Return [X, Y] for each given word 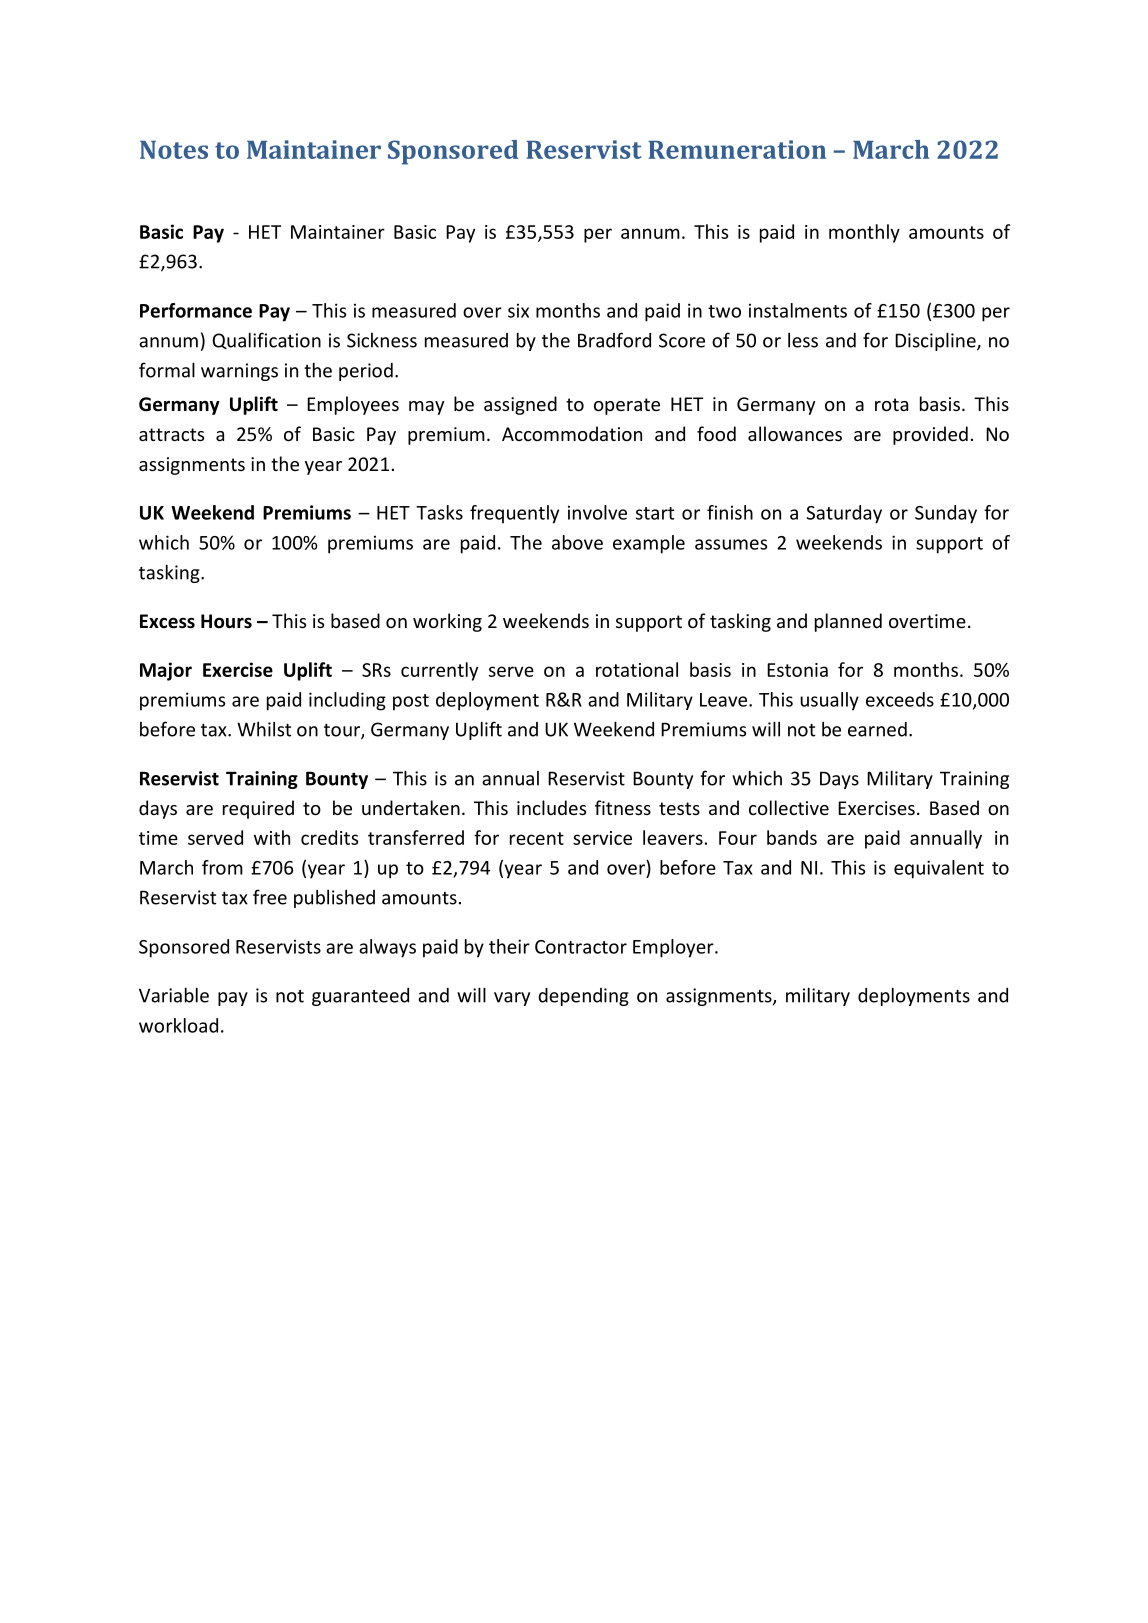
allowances [795, 433]
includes [551, 807]
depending [583, 997]
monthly [864, 233]
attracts [171, 434]
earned [877, 729]
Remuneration [737, 149]
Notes [174, 150]
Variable [174, 995]
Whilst [264, 729]
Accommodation [572, 433]
